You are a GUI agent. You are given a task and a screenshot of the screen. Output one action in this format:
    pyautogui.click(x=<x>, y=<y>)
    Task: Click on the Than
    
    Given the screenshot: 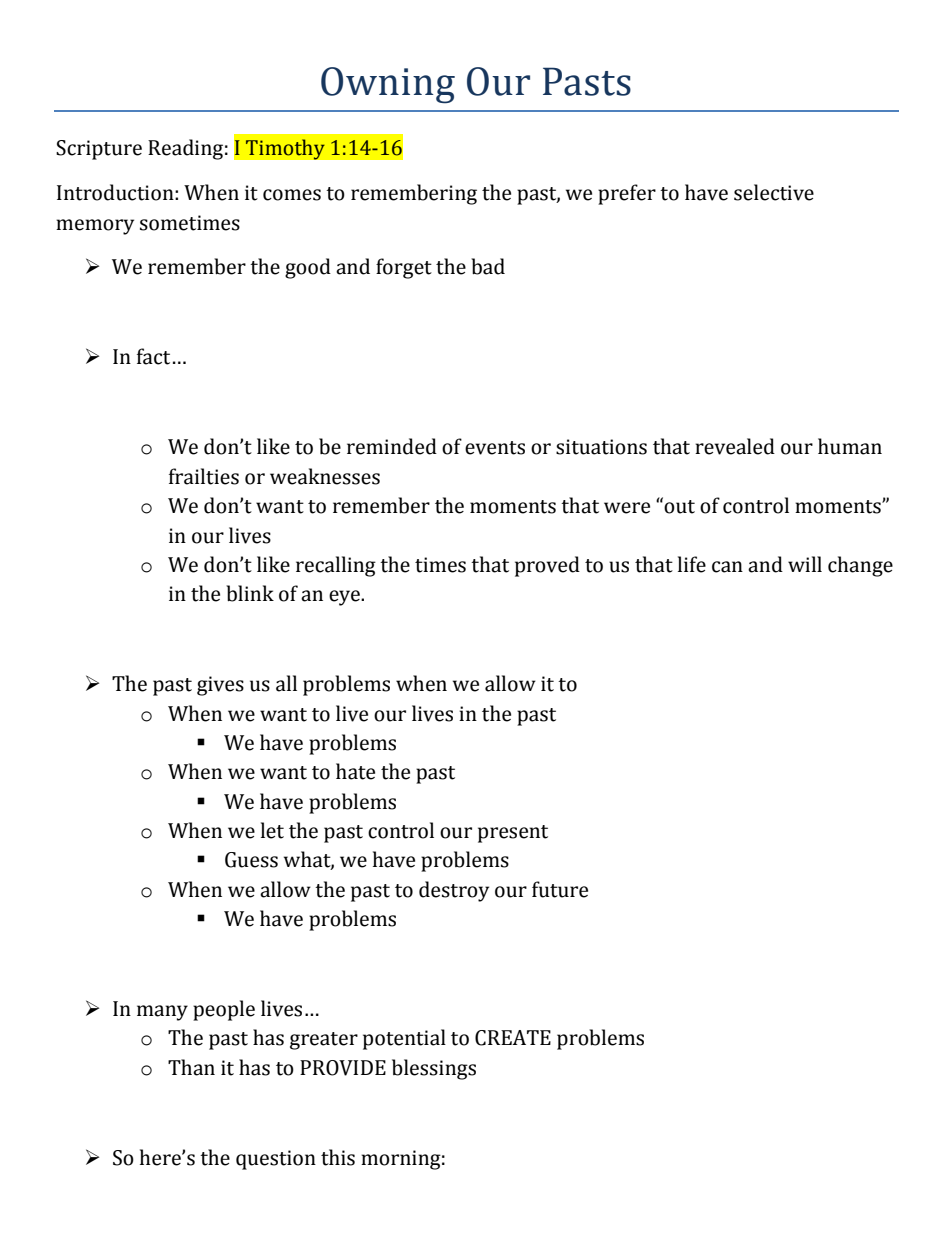 What is the action you would take?
    pyautogui.click(x=191, y=1067)
